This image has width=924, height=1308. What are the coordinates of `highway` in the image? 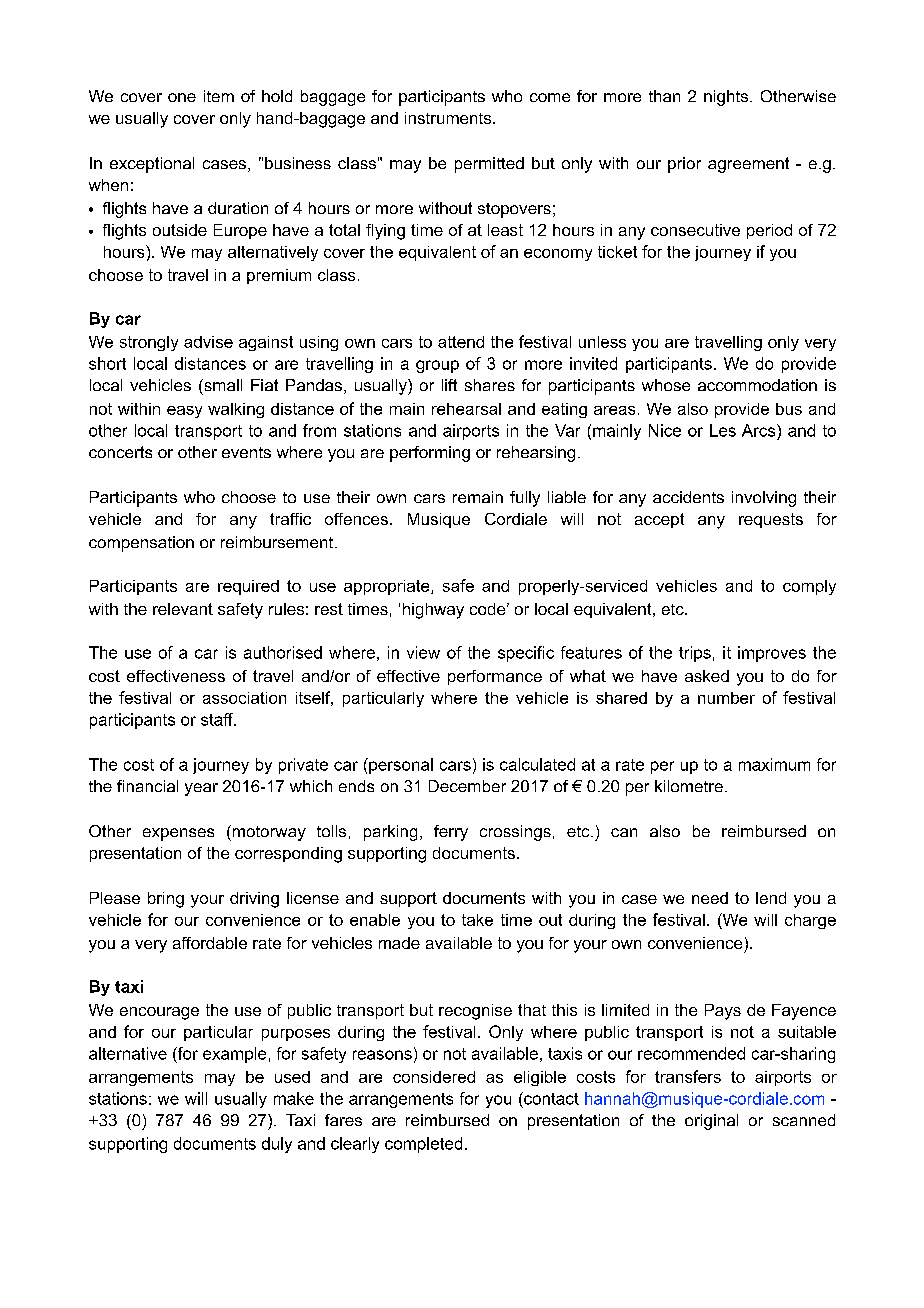 It's located at (433, 611).
